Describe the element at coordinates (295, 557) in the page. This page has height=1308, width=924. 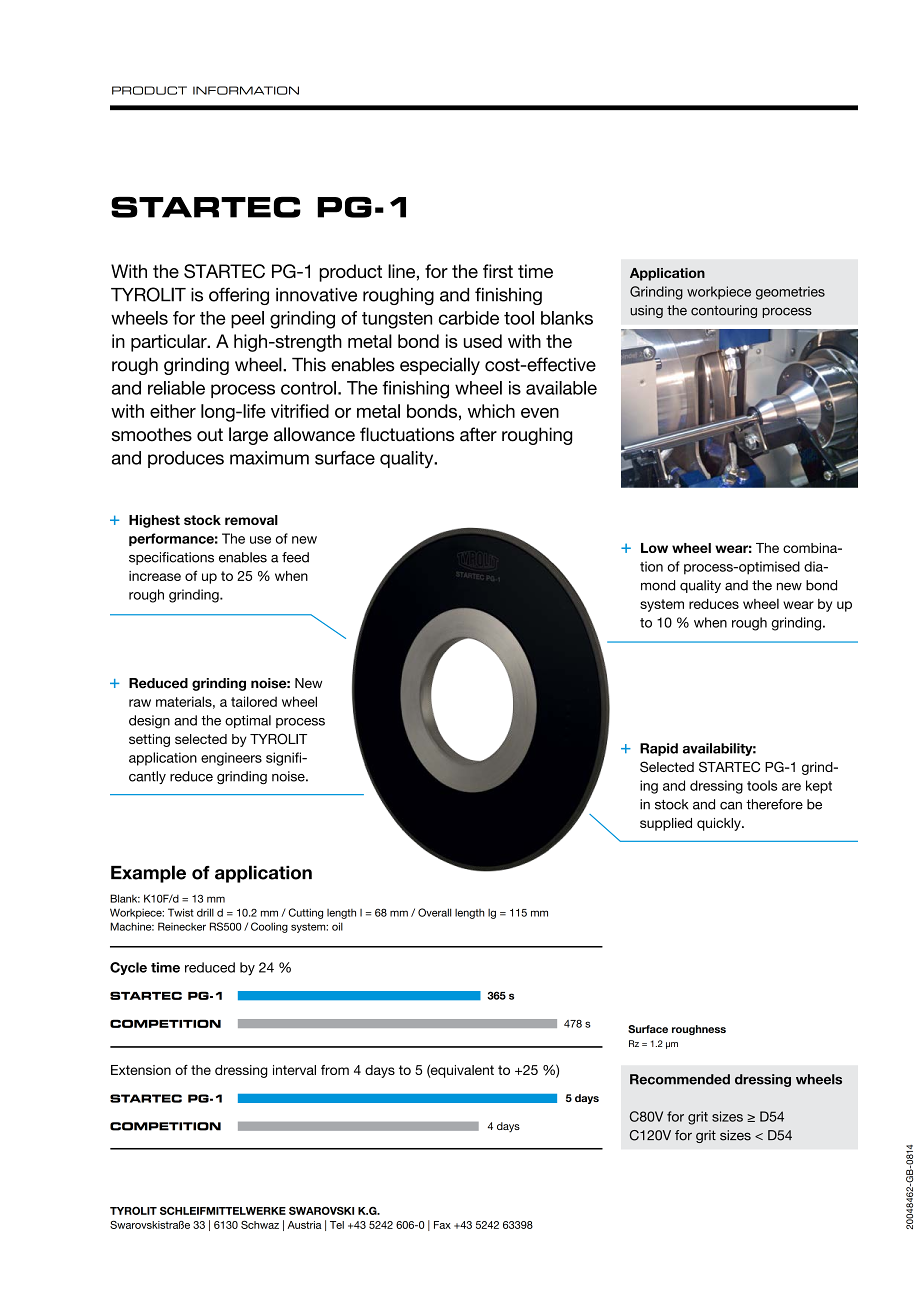
I see `feed` at that location.
